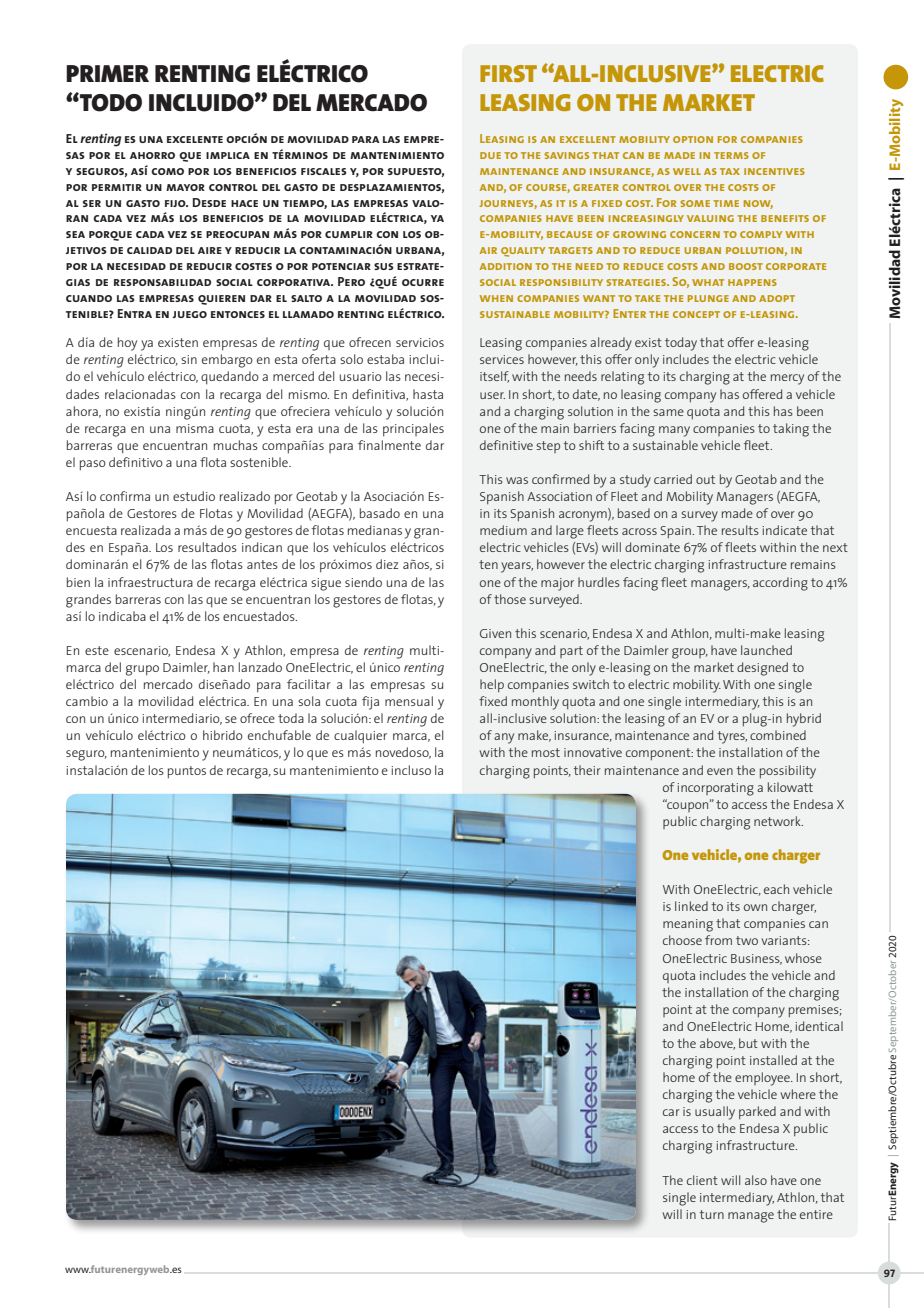 The height and width of the image is (1308, 924). What do you see at coordinates (702, 1180) in the image?
I see `client` at bounding box center [702, 1180].
